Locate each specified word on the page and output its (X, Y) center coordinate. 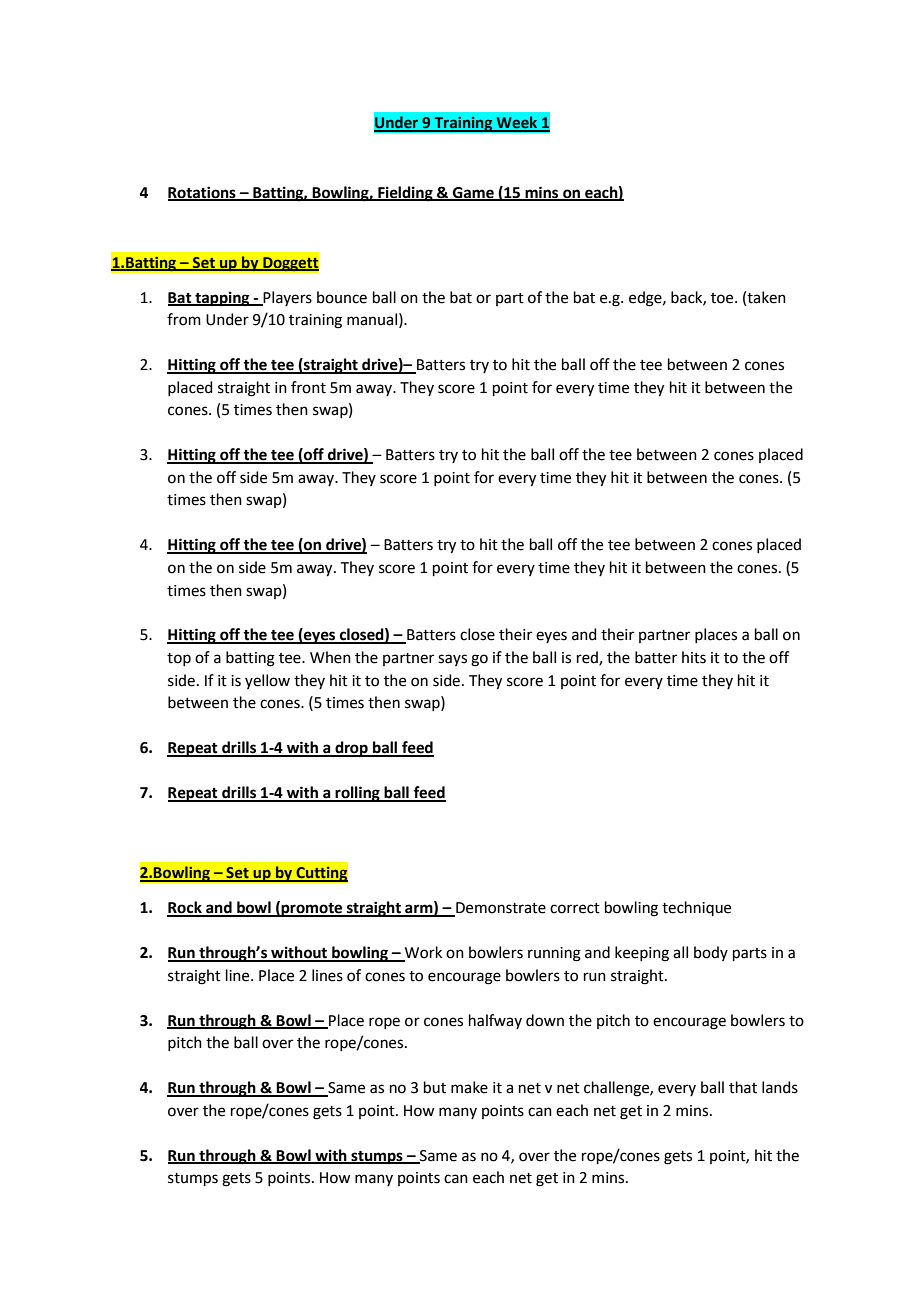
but (435, 1087)
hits (694, 657)
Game (473, 194)
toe (723, 298)
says (452, 660)
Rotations (203, 193)
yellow (267, 681)
